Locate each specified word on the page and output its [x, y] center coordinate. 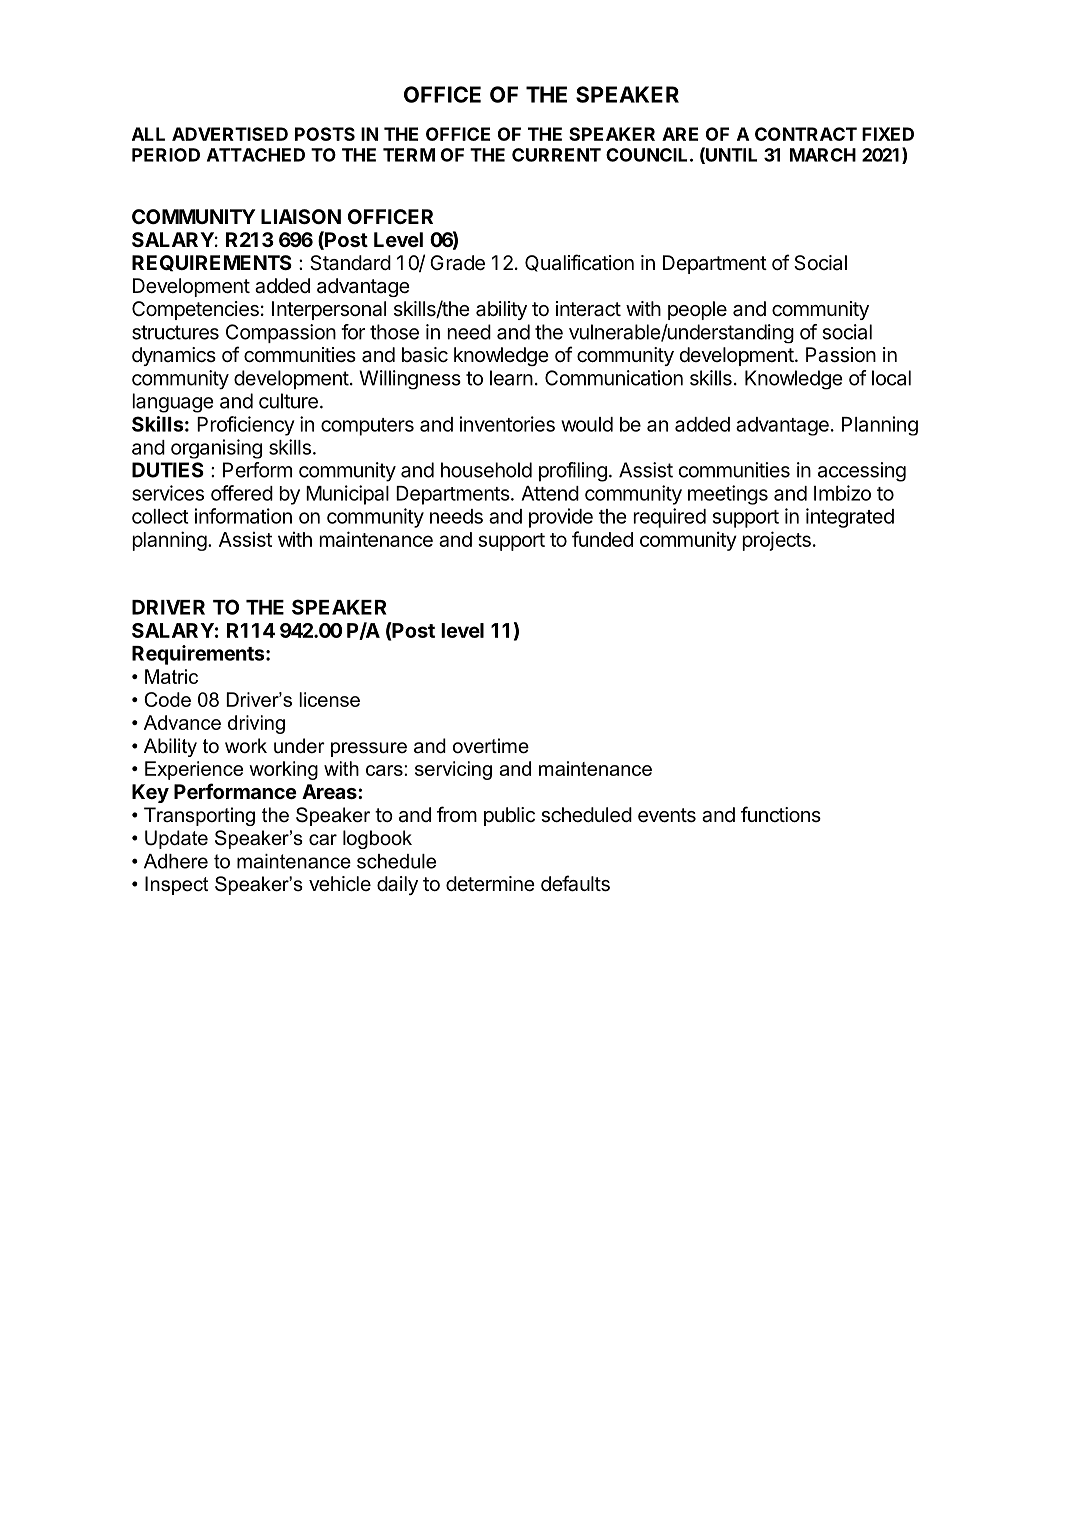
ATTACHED [256, 155]
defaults [575, 883]
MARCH [823, 155]
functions [781, 814]
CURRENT [556, 155]
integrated [850, 518]
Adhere [176, 861]
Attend [550, 493]
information [243, 516]
